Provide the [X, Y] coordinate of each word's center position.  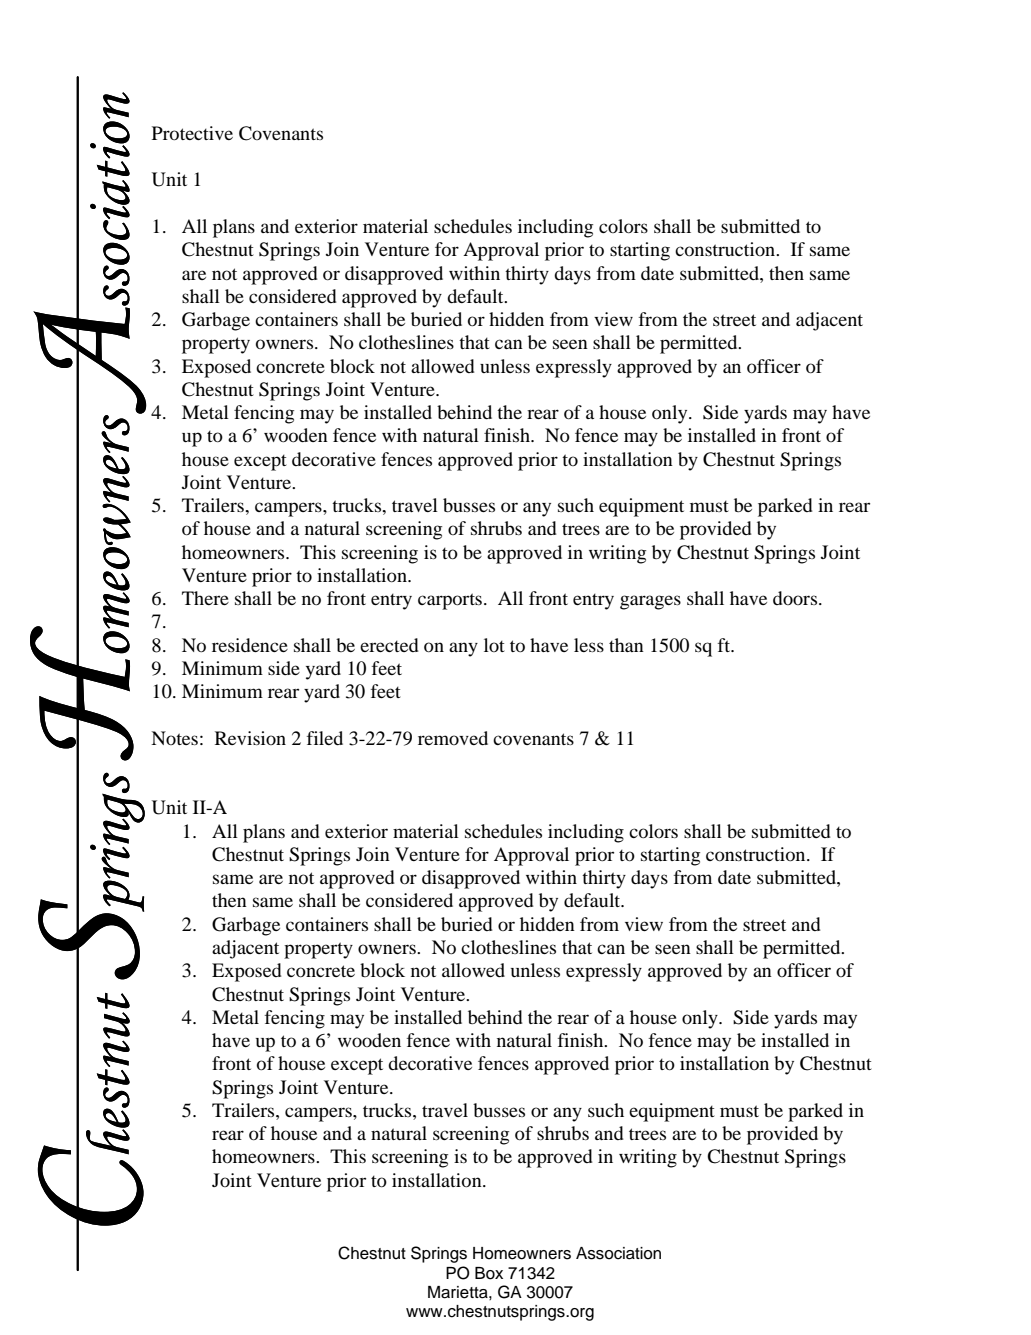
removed [453, 738]
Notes [174, 738]
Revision [250, 738]
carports [450, 601]
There [205, 598]
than [626, 645]
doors [796, 598]
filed [325, 738]
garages [650, 602]
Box [489, 1273]
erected [389, 645]
